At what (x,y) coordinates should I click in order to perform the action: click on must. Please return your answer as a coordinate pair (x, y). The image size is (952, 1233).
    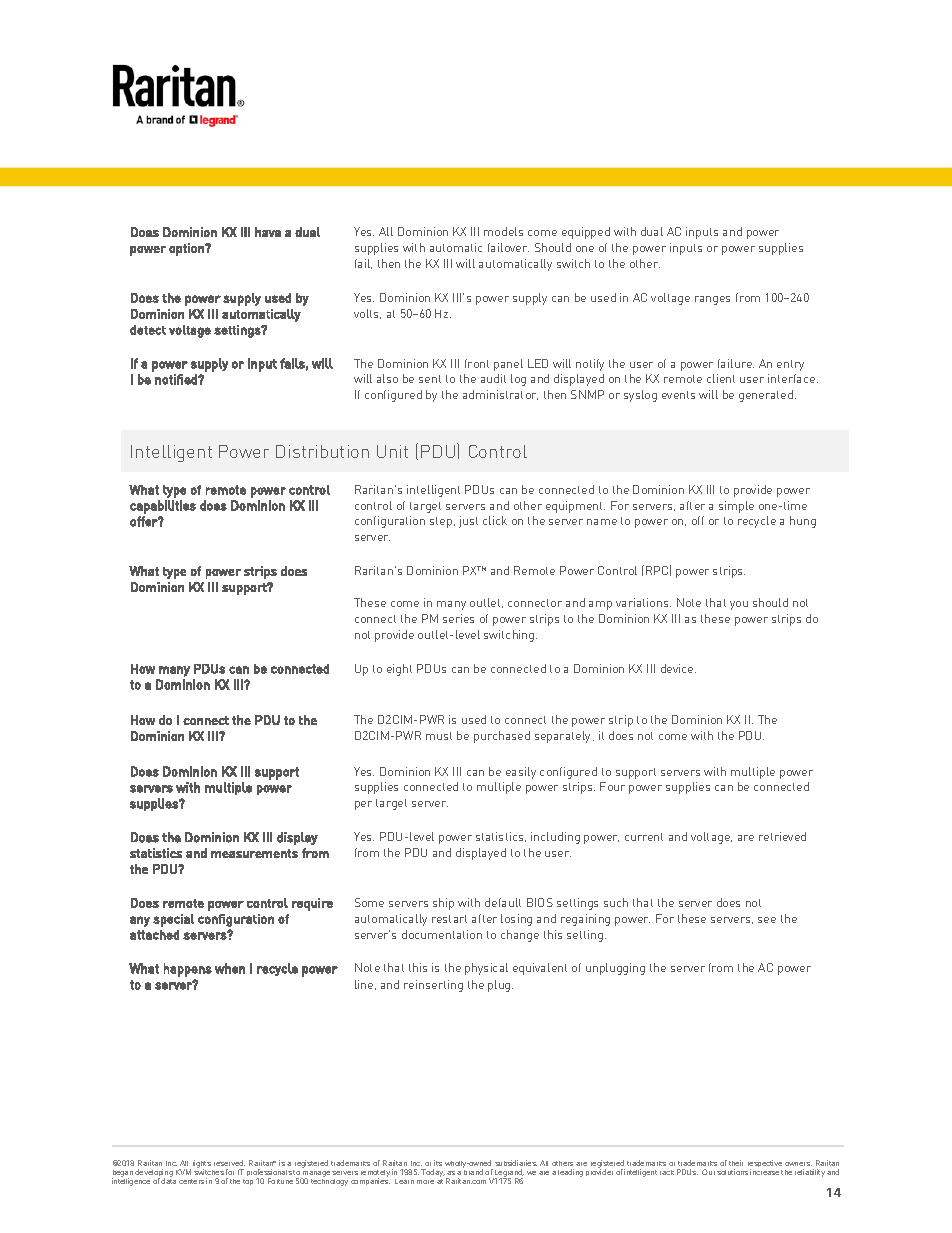
    Looking at the image, I should click on (439, 736).
